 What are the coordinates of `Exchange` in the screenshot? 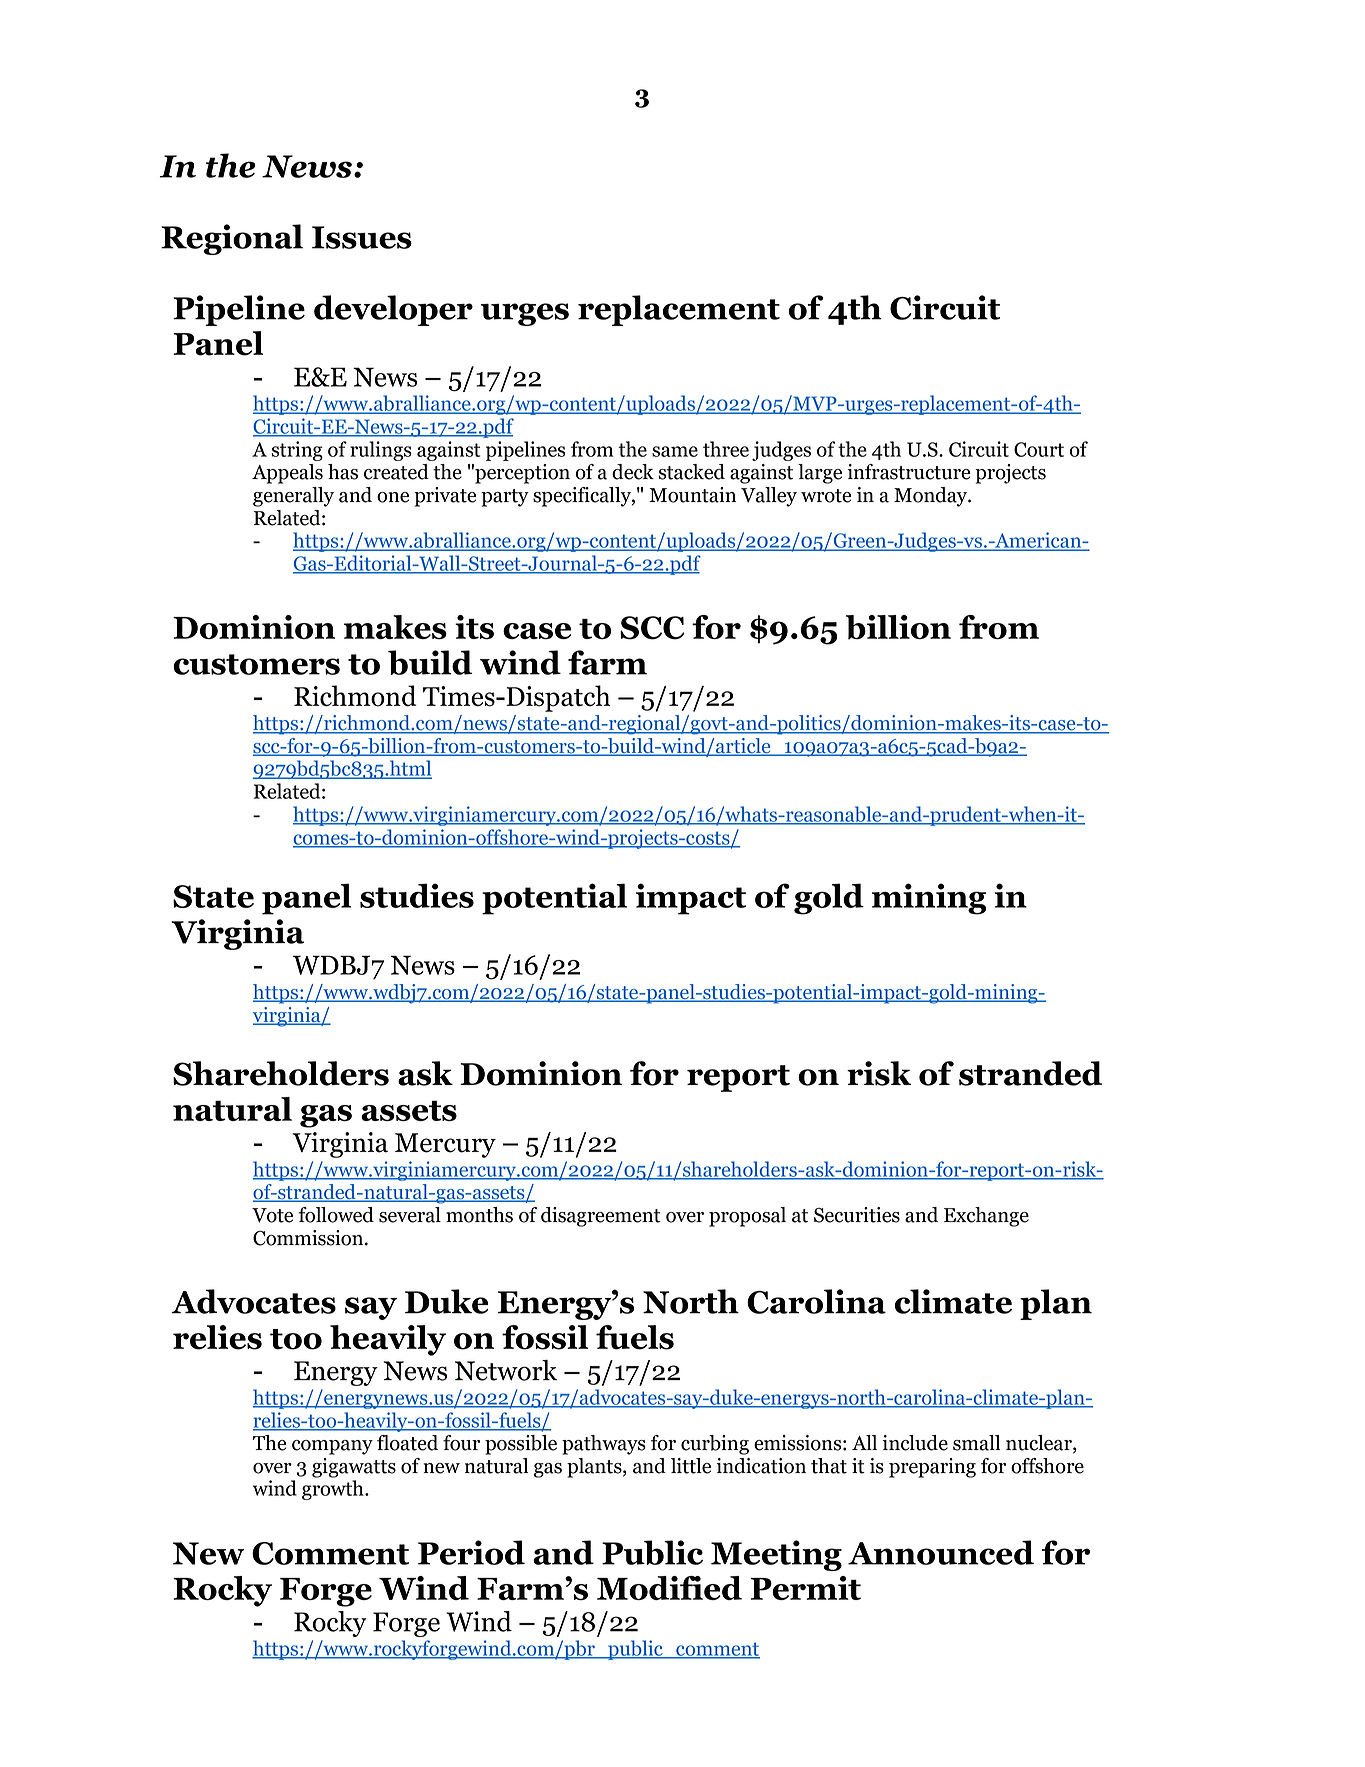 It's located at (986, 1217).
